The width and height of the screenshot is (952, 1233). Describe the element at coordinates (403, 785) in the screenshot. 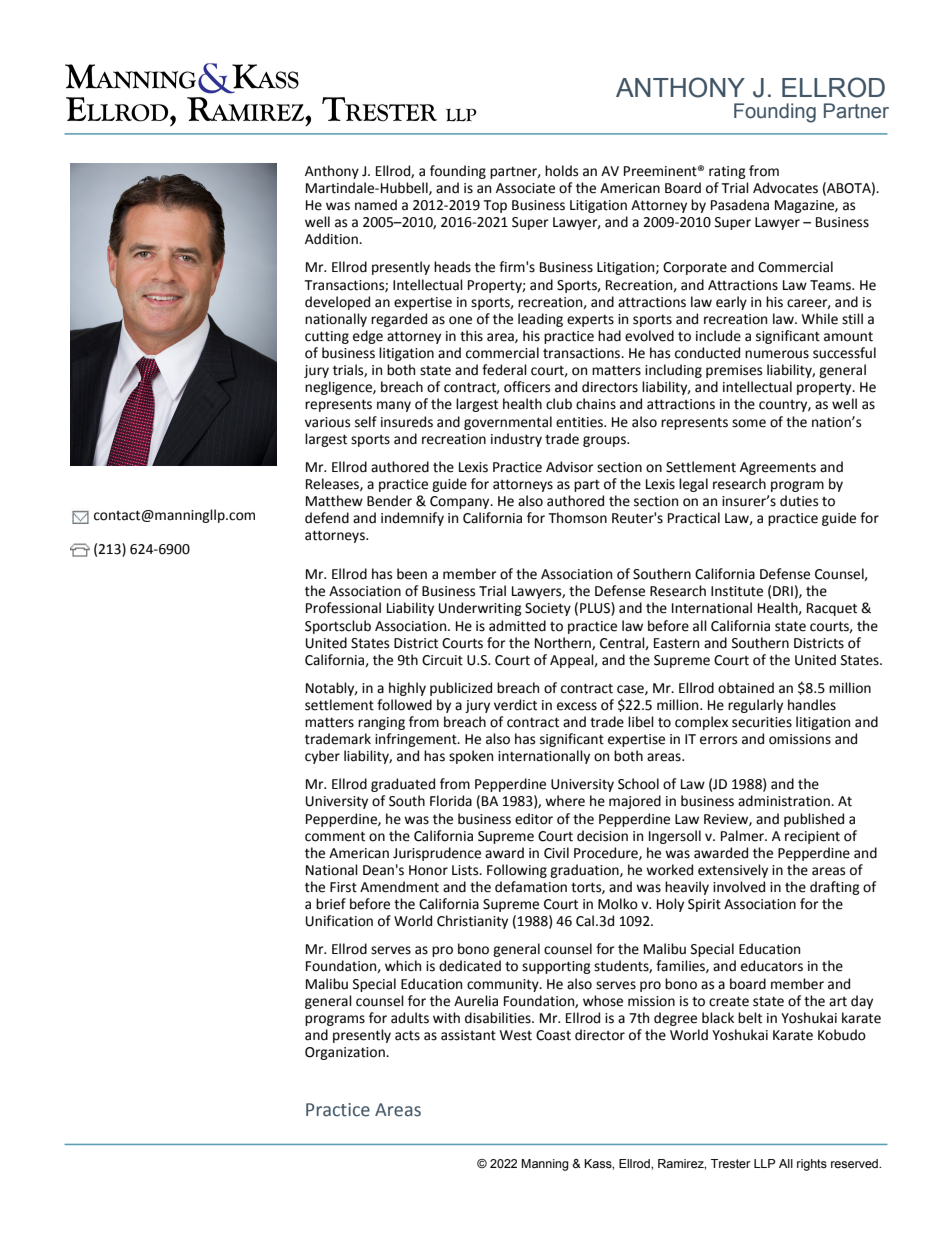

I see `graduated` at that location.
